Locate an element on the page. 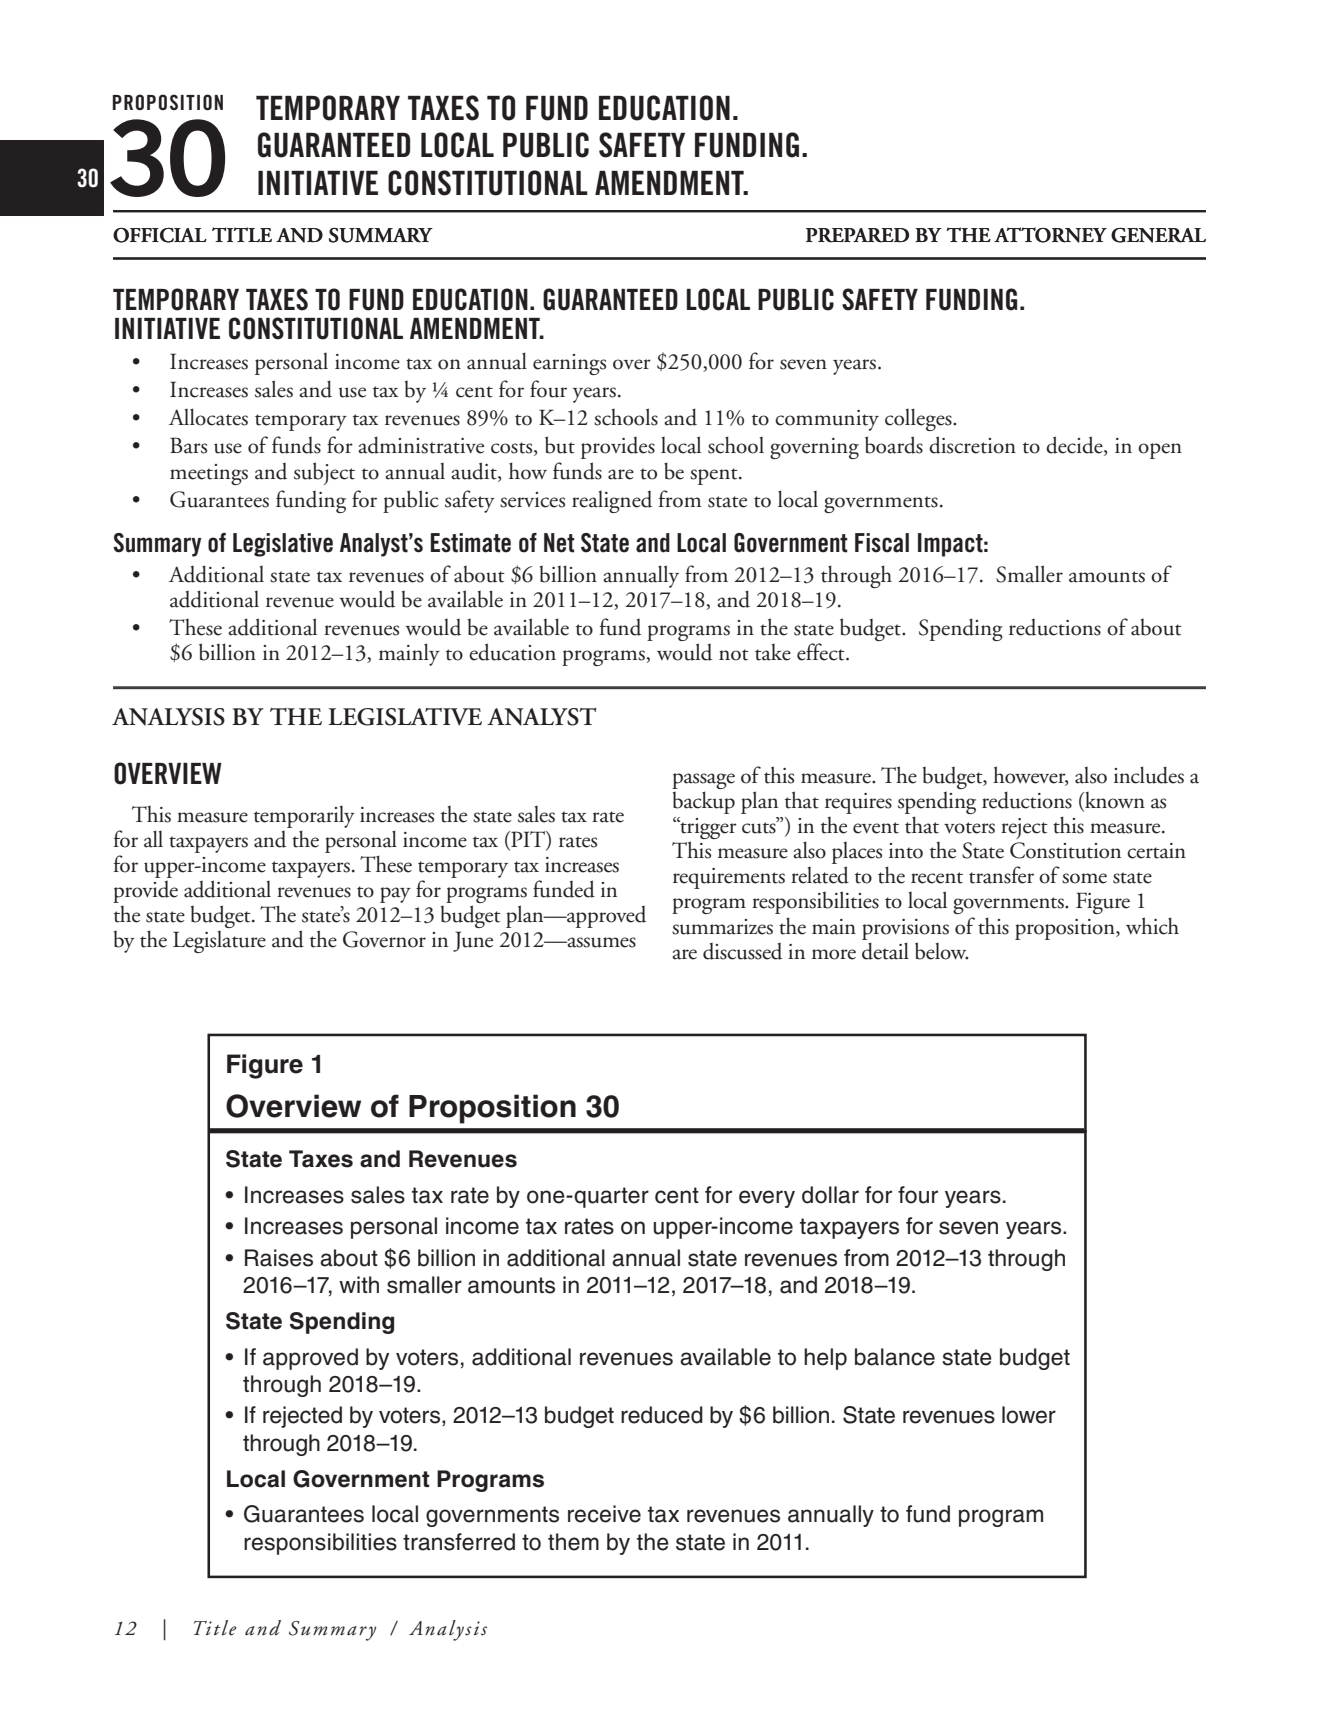 This page has width=1319, height=1714. Raises is located at coordinates (279, 1258).
